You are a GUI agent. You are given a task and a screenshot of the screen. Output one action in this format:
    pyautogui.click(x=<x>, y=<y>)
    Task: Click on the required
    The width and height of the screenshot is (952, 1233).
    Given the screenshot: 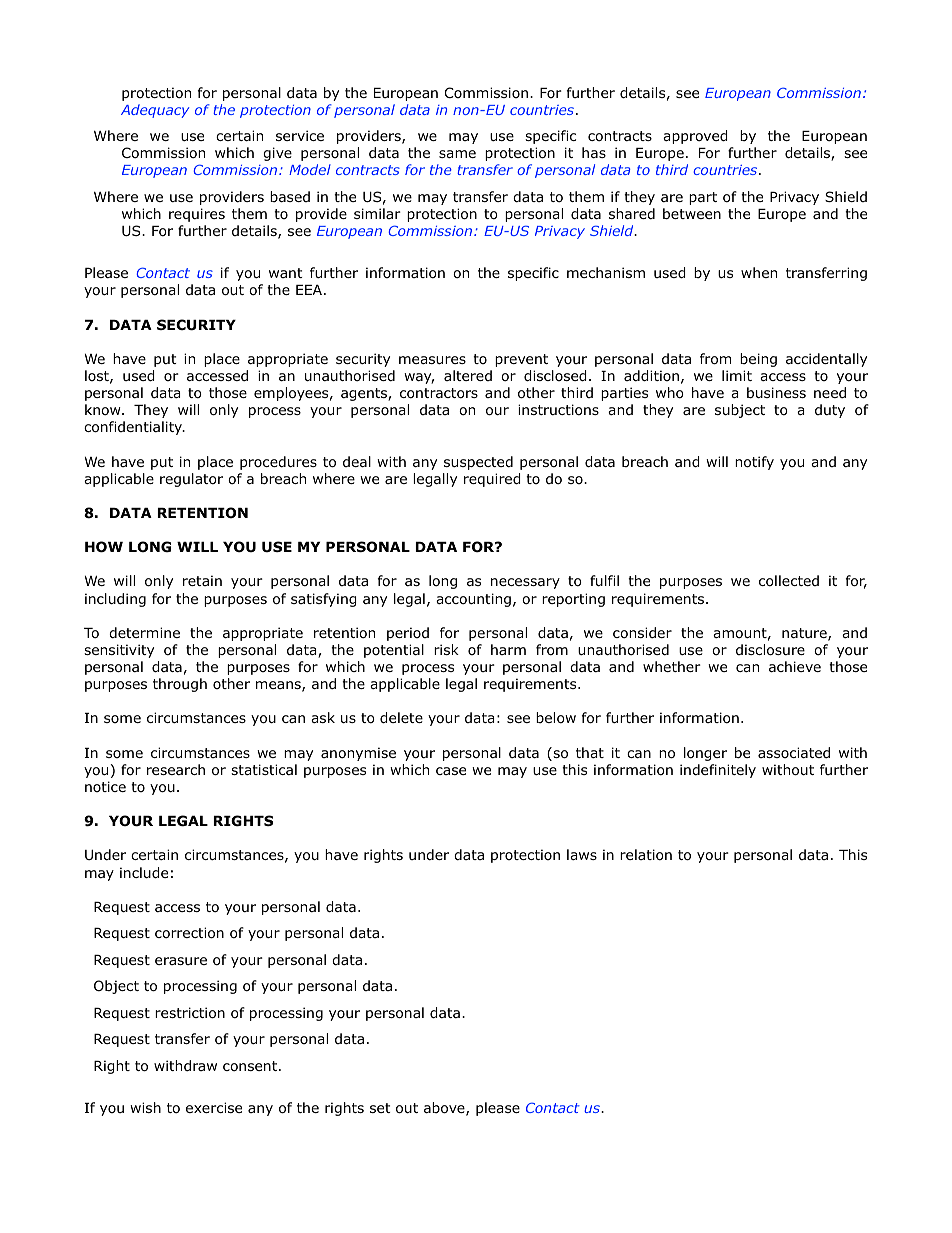 What is the action you would take?
    pyautogui.click(x=492, y=480)
